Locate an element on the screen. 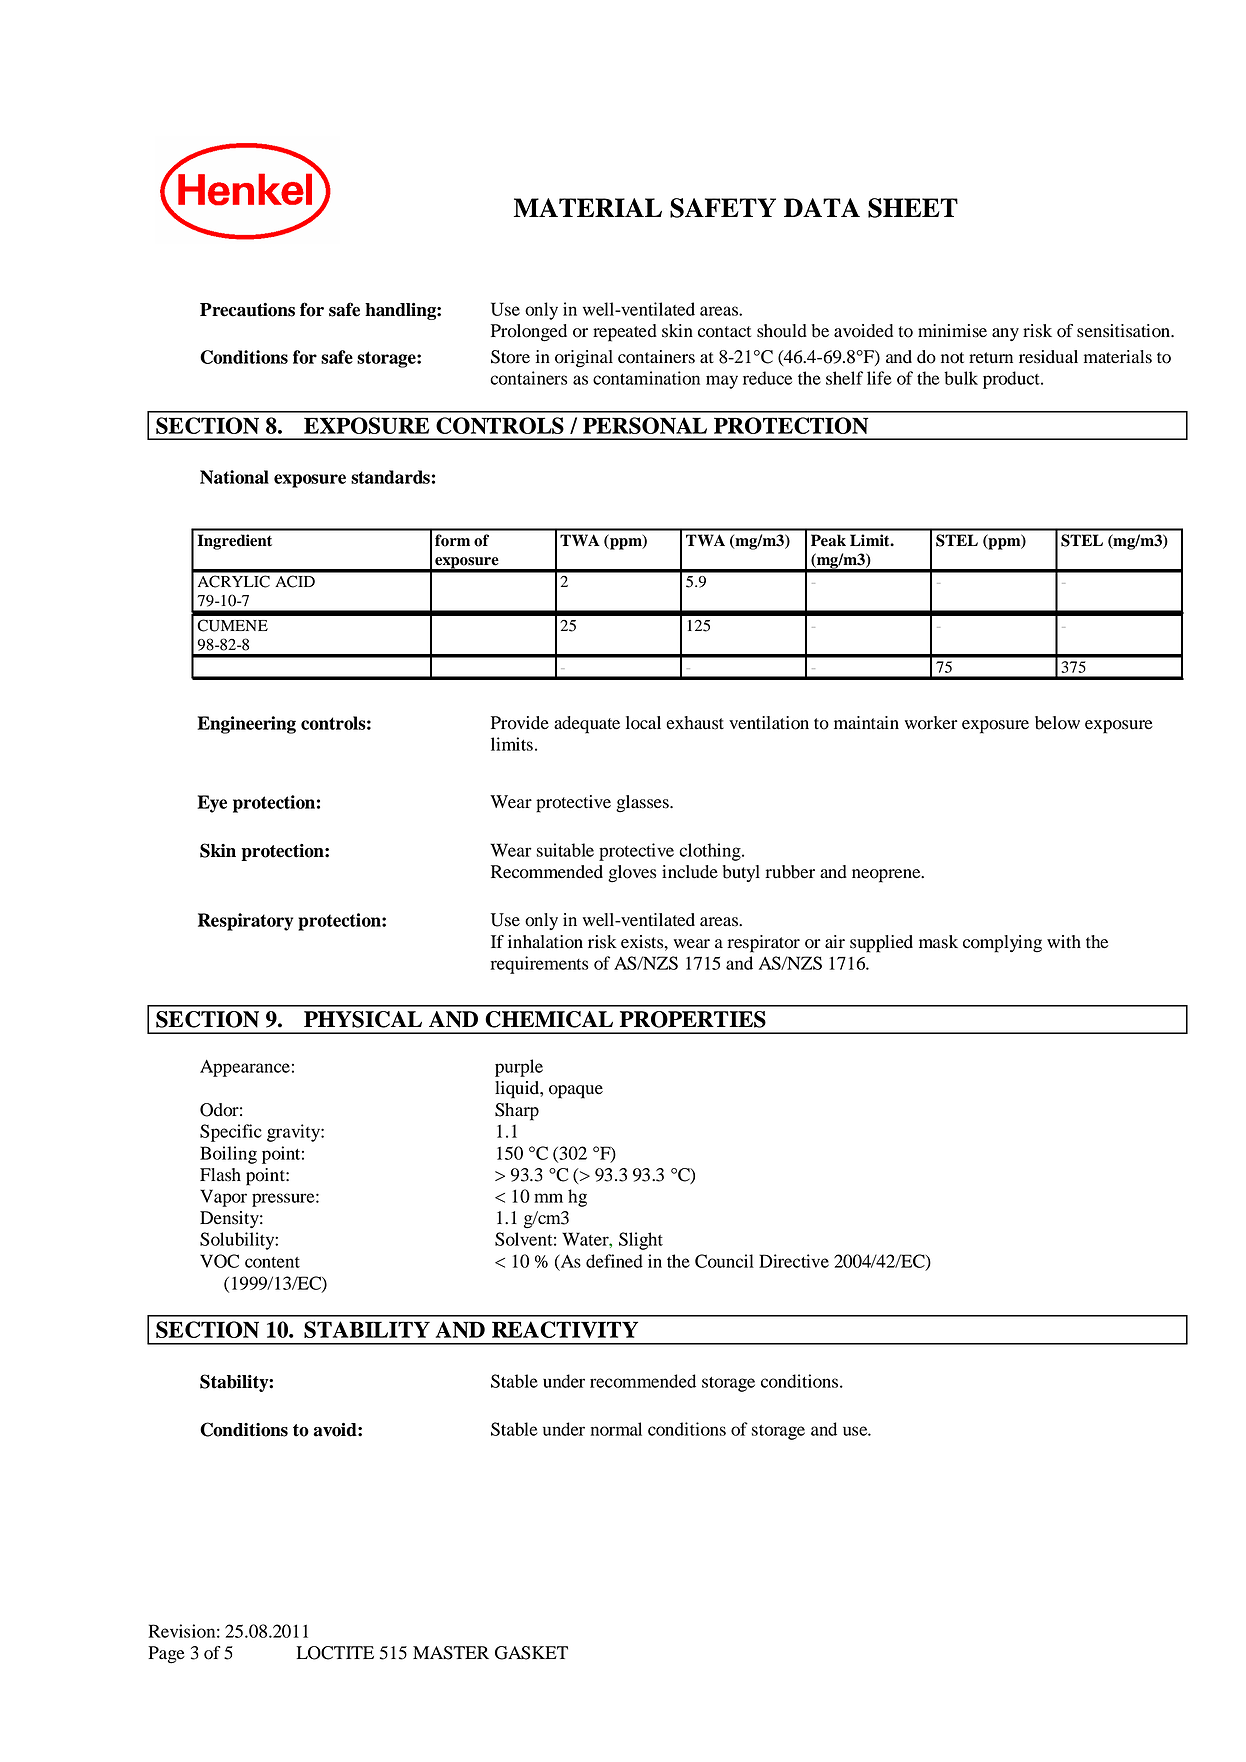 The image size is (1246, 1762). exists is located at coordinates (643, 942).
